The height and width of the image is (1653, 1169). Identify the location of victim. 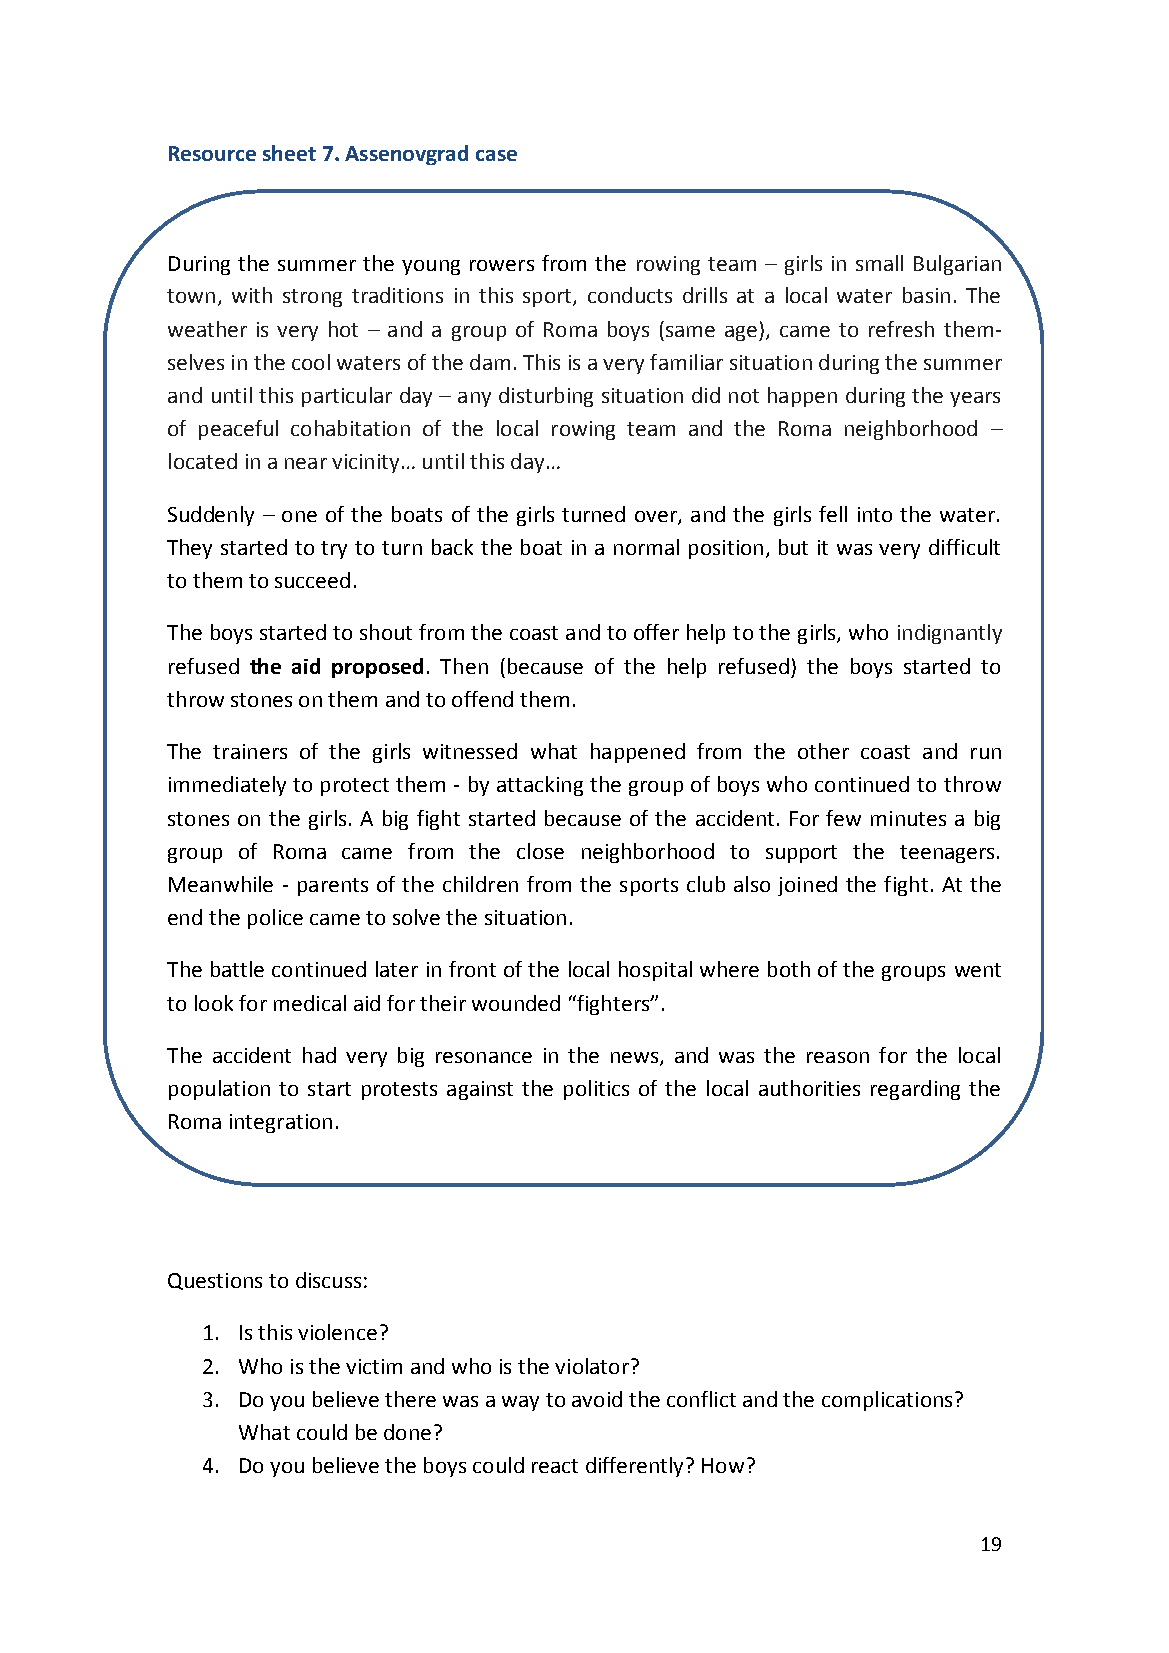
(374, 1366).
